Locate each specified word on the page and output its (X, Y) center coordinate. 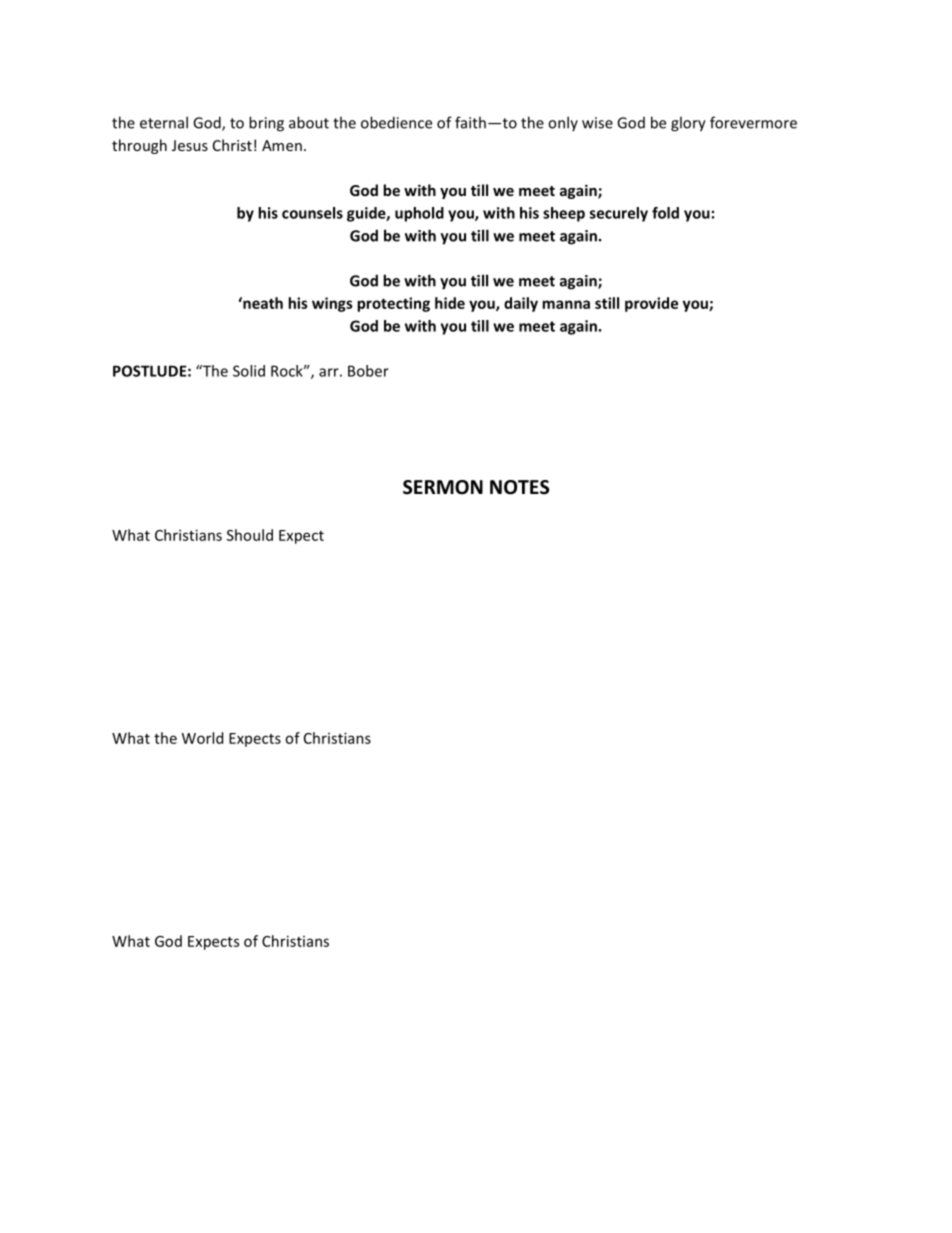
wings (332, 304)
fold (665, 213)
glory (688, 124)
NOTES (519, 487)
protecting (393, 304)
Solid (249, 371)
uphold (419, 214)
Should (250, 535)
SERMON (443, 487)
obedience (396, 122)
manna (566, 304)
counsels (312, 213)
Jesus (190, 145)
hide (450, 303)
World (202, 738)
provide (651, 304)
